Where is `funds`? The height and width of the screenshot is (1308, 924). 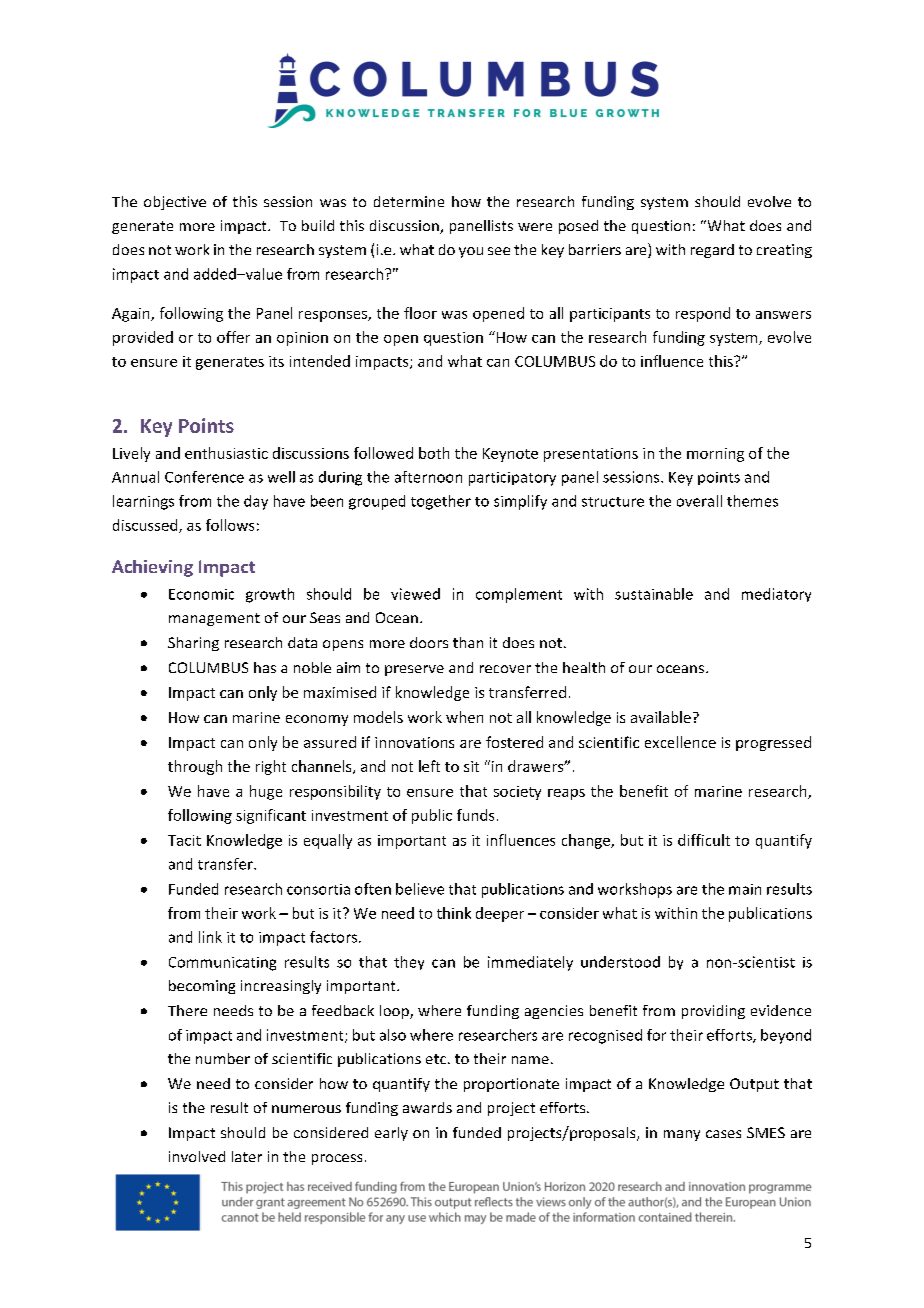 funds is located at coordinates (475, 815).
